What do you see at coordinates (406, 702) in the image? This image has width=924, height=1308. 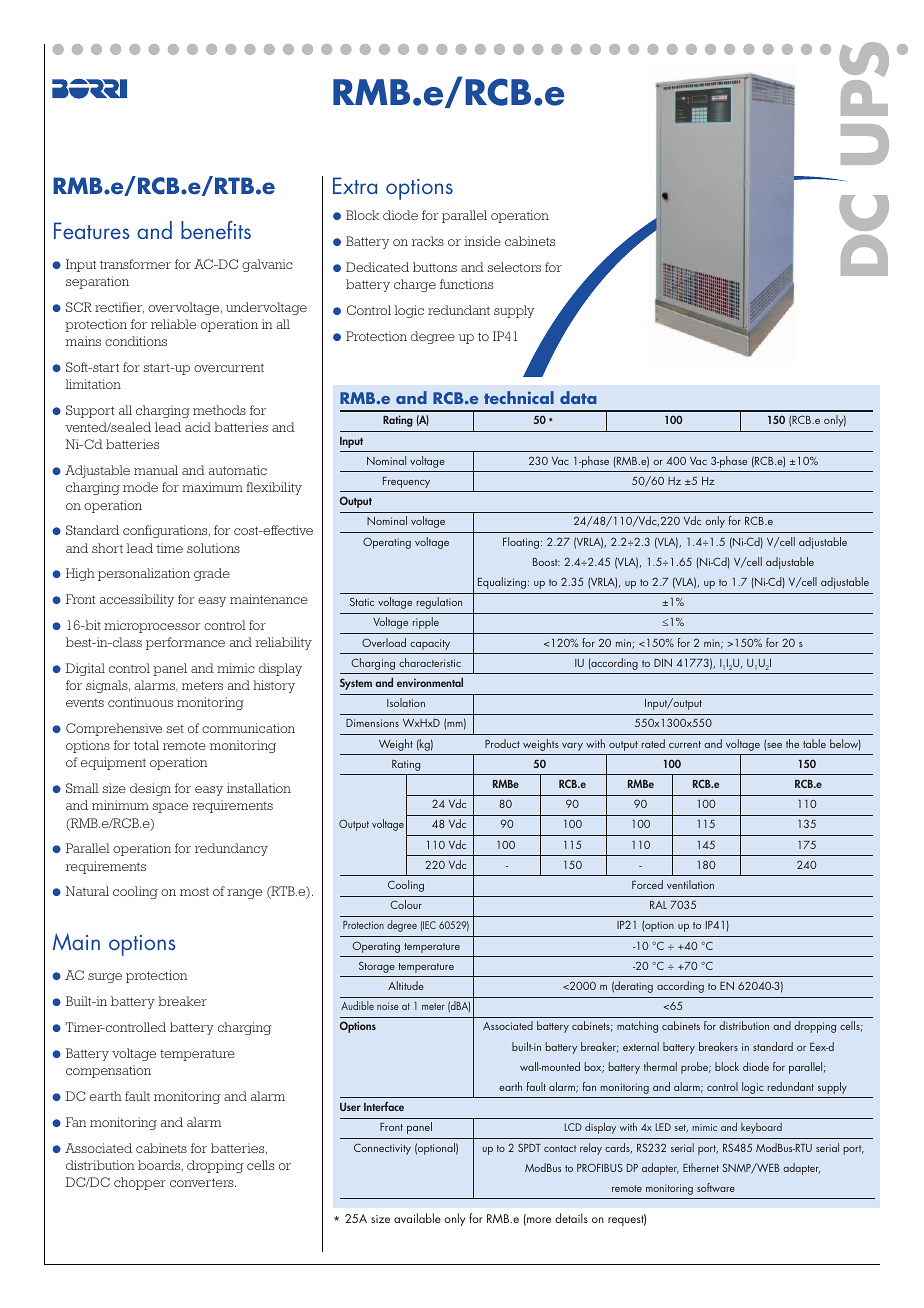 I see `Isolation` at bounding box center [406, 702].
